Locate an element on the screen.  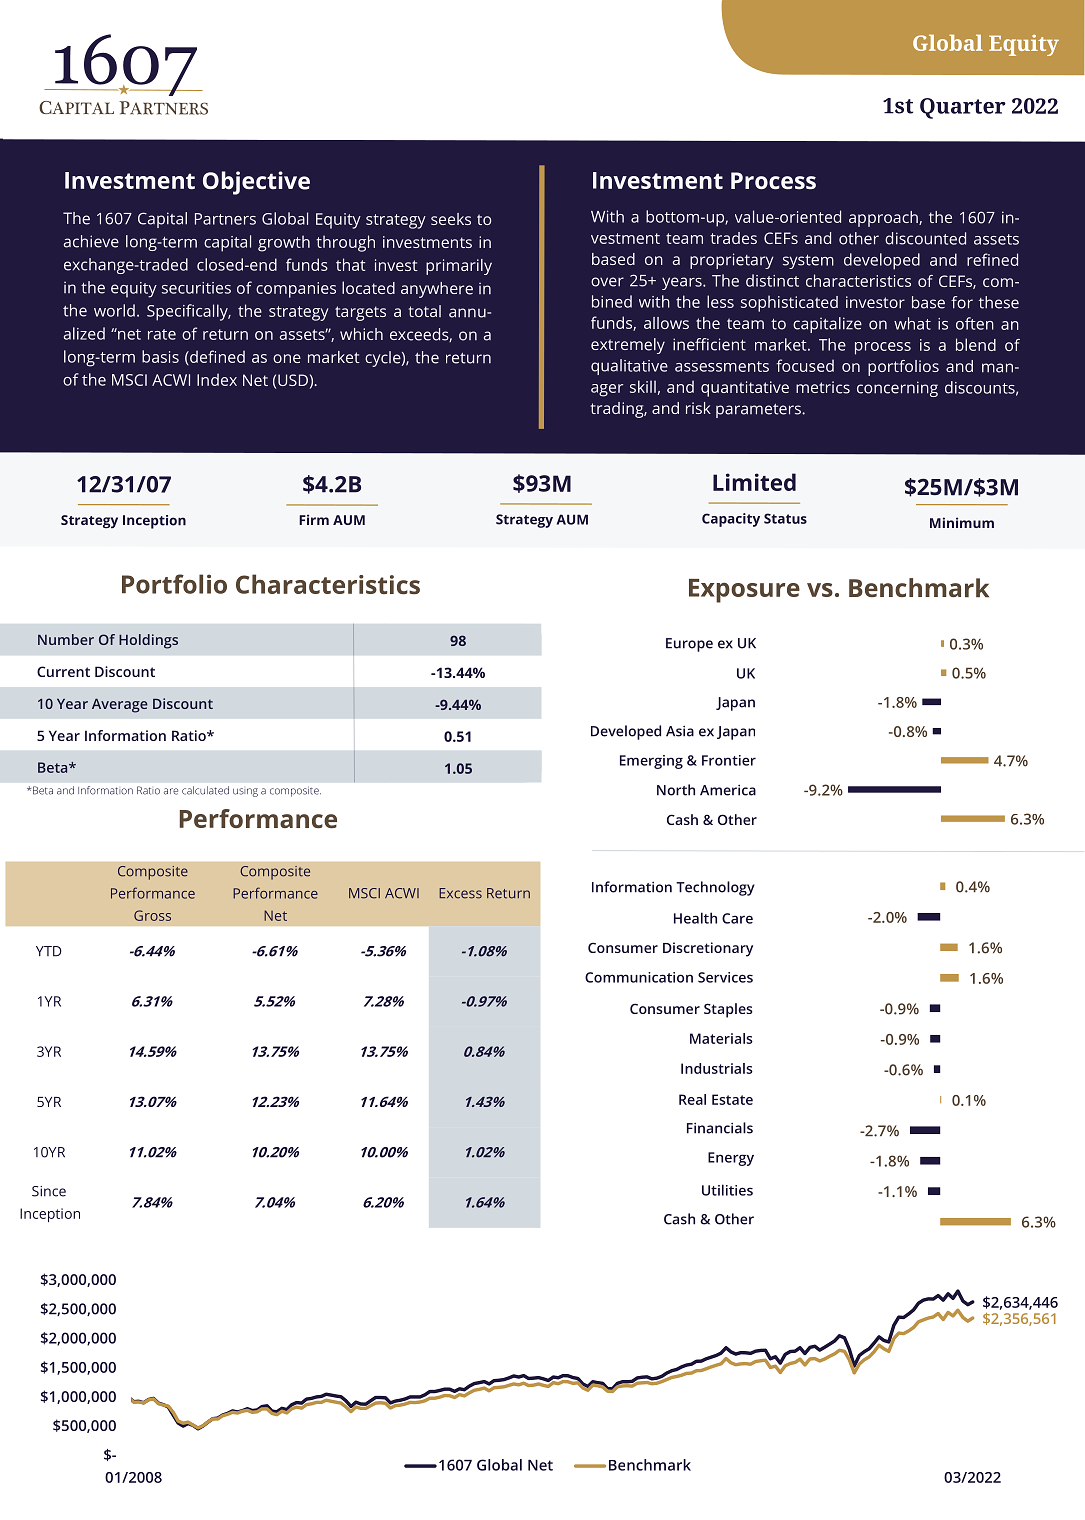
Excess is located at coordinates (460, 893).
